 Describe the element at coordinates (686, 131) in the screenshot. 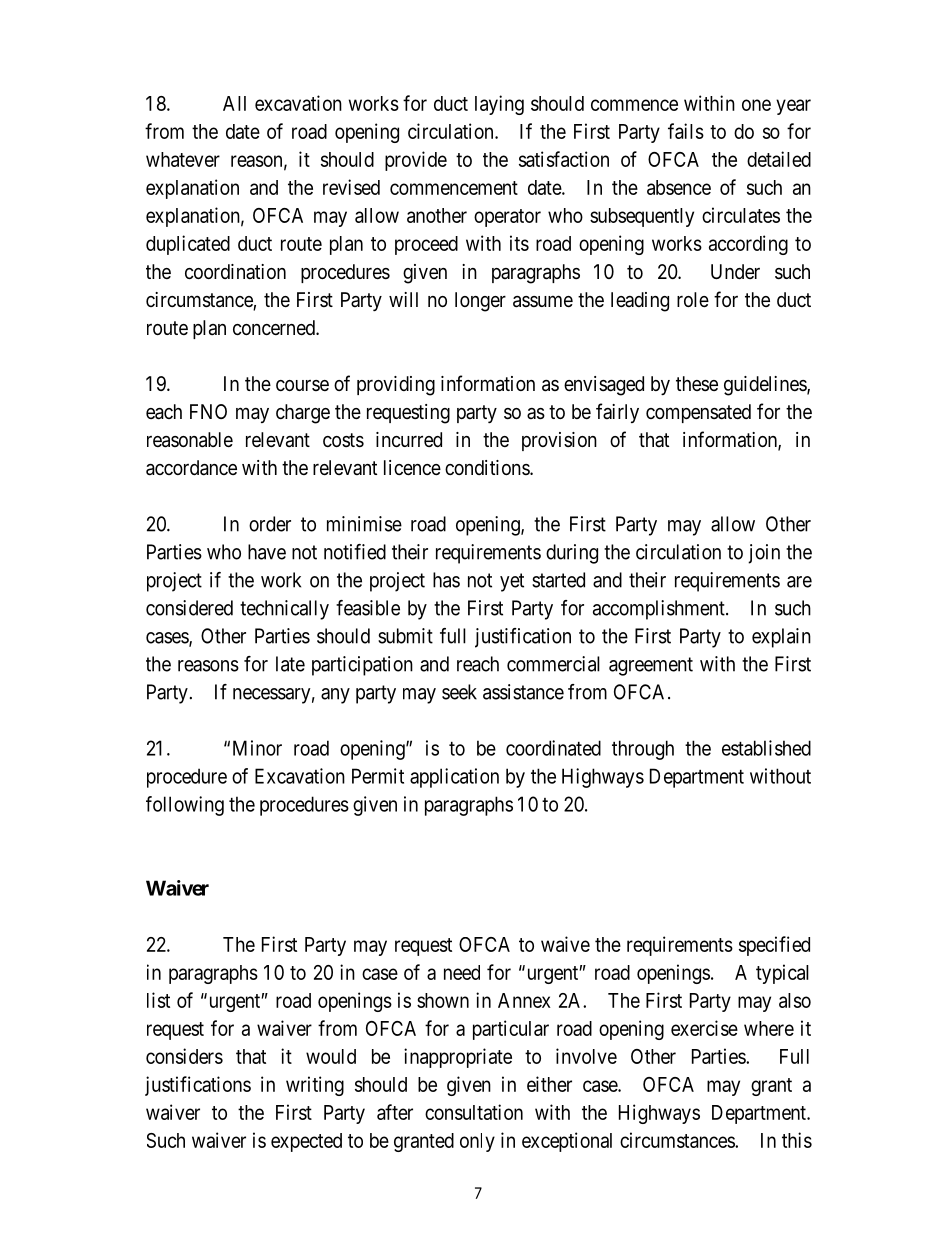

I see `fails` at that location.
